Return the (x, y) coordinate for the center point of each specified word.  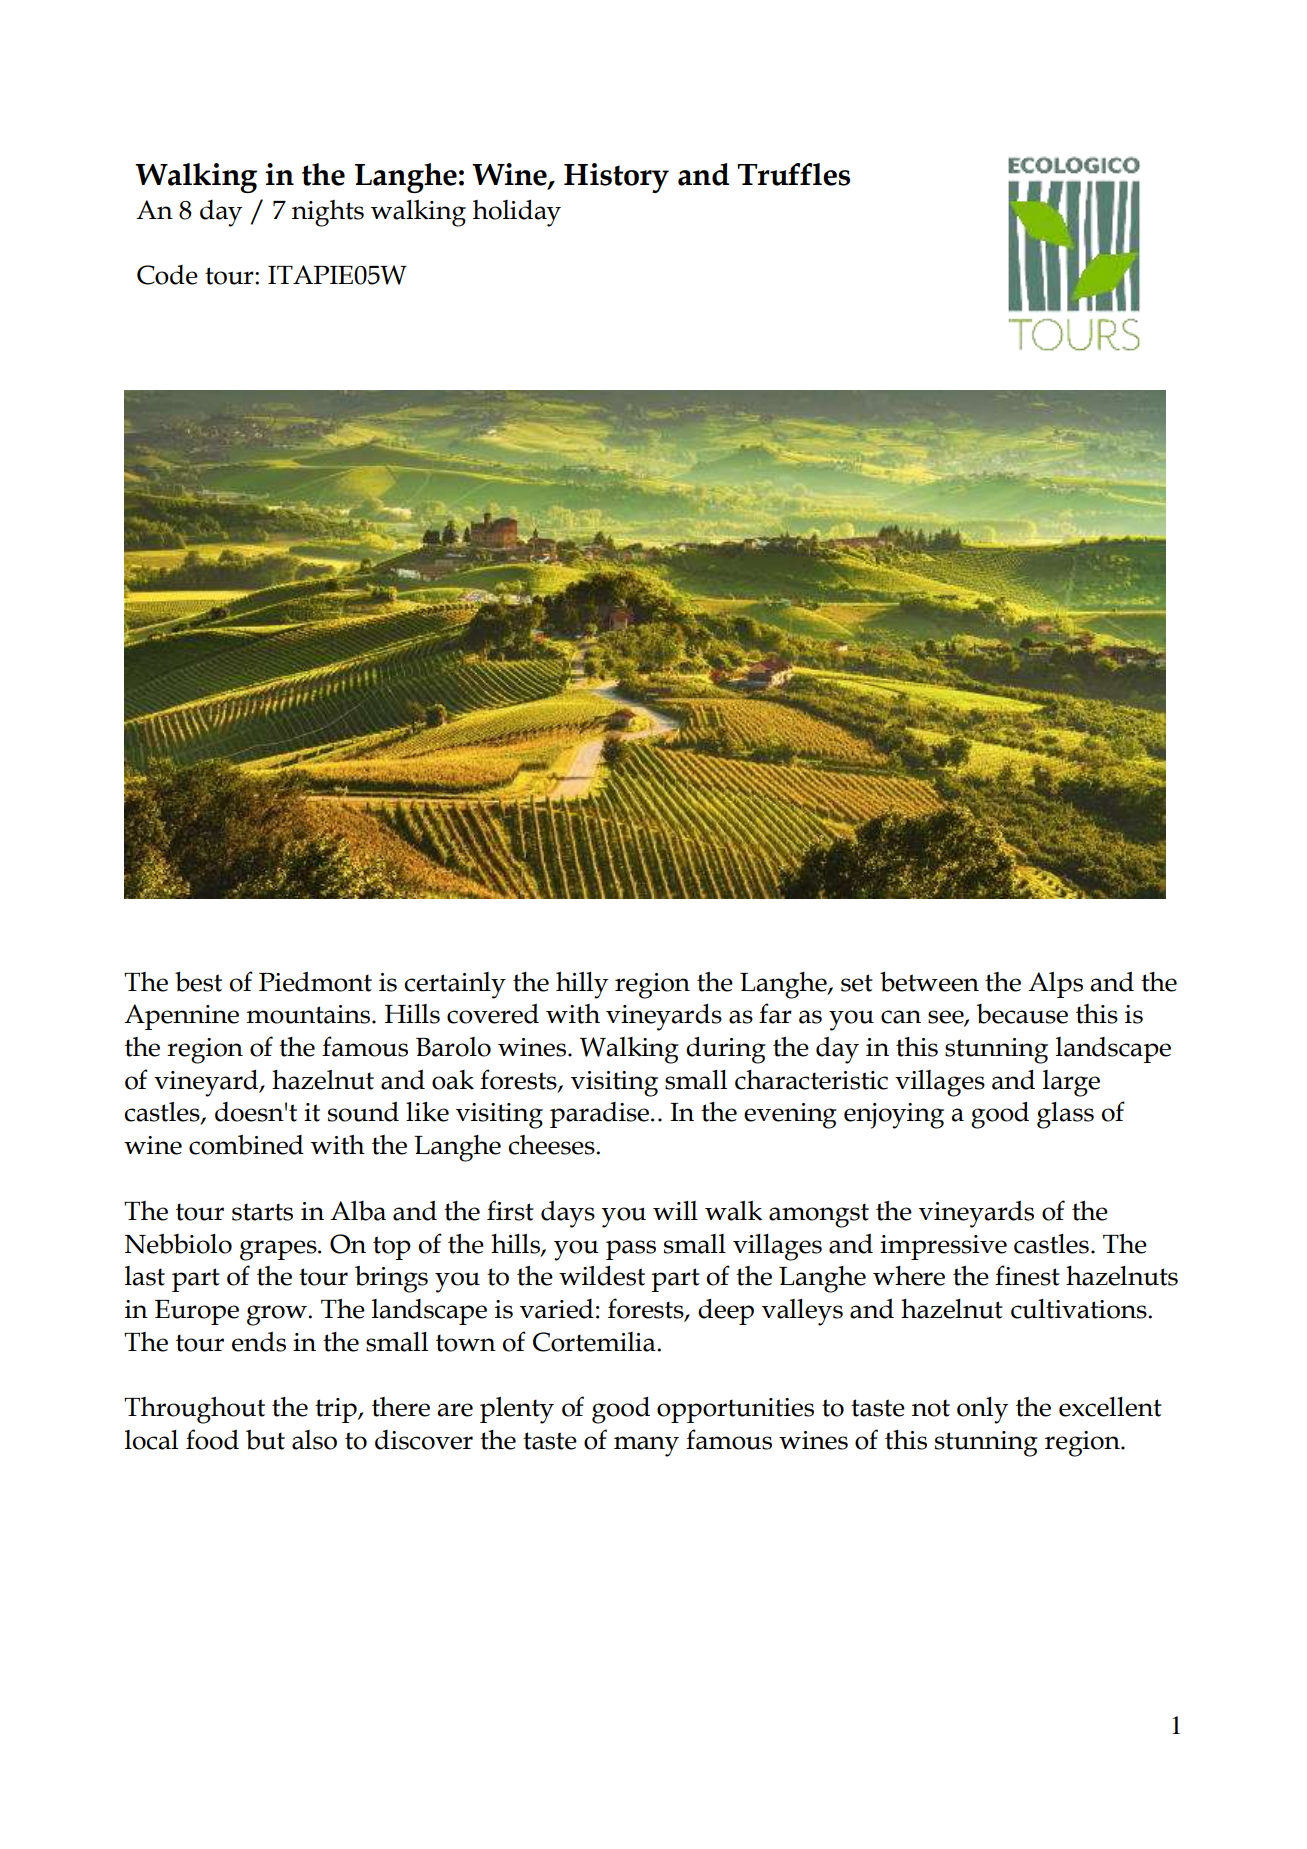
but (265, 1439)
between (929, 981)
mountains (310, 1014)
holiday (517, 213)
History (616, 178)
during (726, 1050)
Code (167, 275)
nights (328, 213)
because (1022, 1014)
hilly (582, 985)
